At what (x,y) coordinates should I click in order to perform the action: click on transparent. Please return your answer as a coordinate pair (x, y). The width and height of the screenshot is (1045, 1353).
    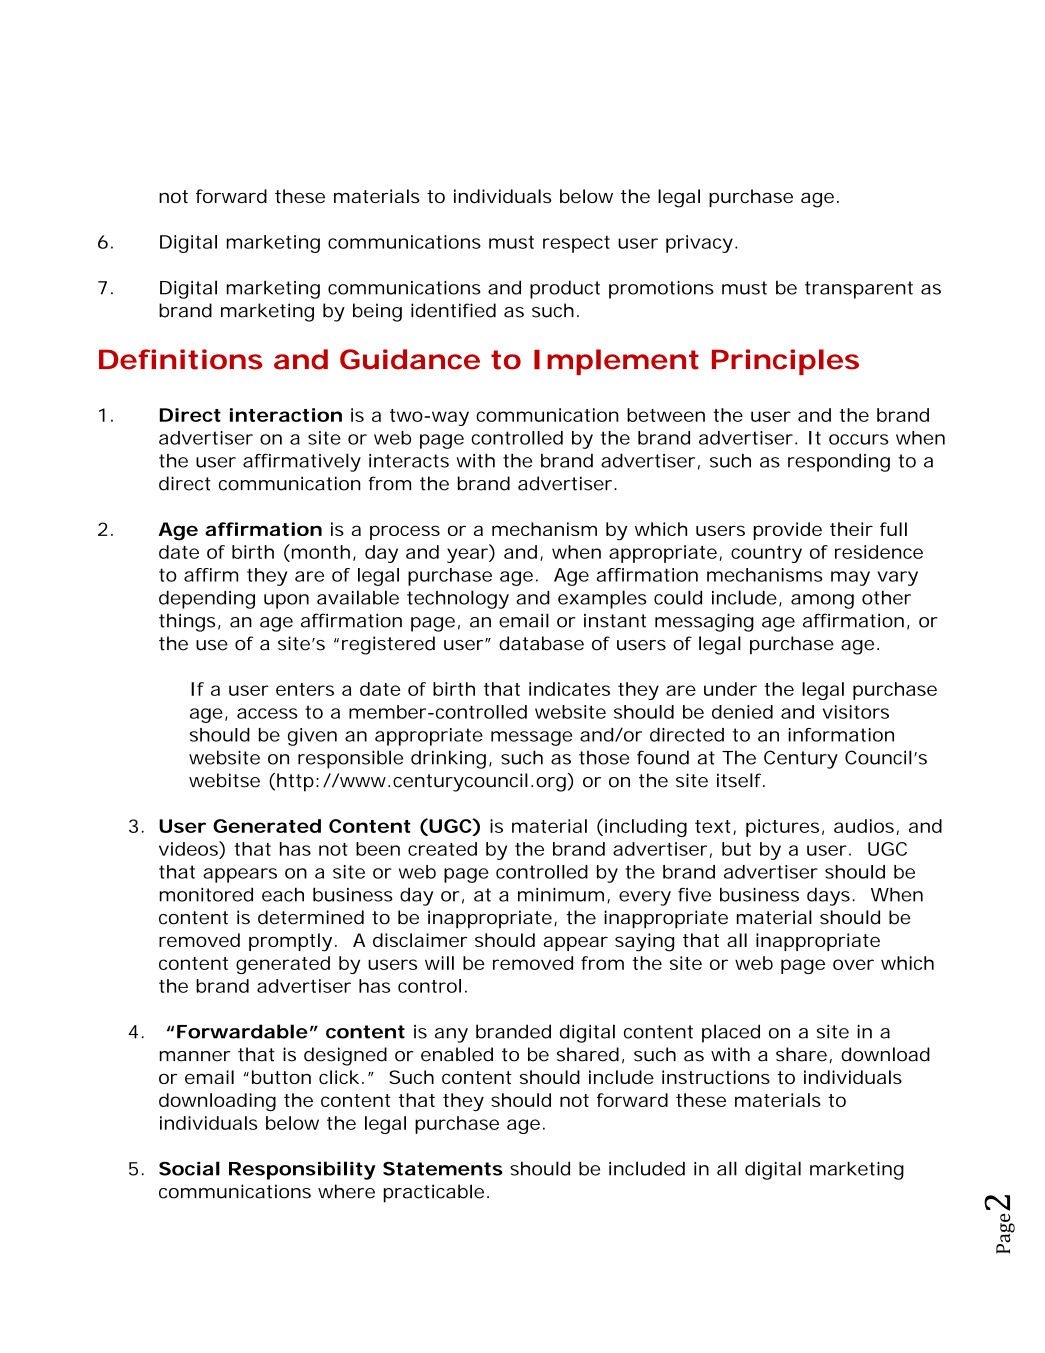
    Looking at the image, I should click on (859, 290).
